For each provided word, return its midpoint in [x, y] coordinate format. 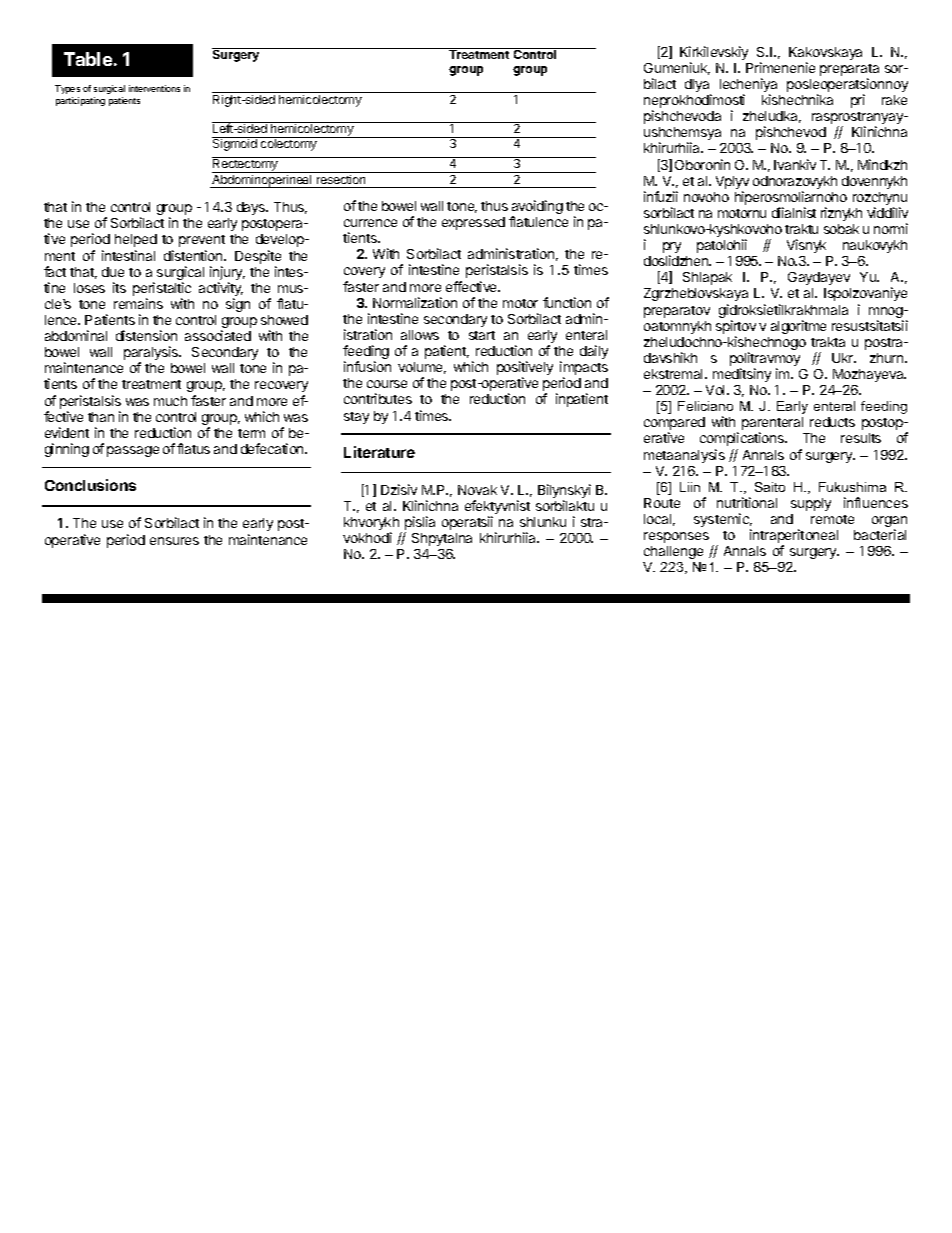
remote [832, 519]
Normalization [415, 302]
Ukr [844, 358]
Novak [477, 490]
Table [88, 59]
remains [138, 303]
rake [894, 100]
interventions [154, 88]
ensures [174, 541]
